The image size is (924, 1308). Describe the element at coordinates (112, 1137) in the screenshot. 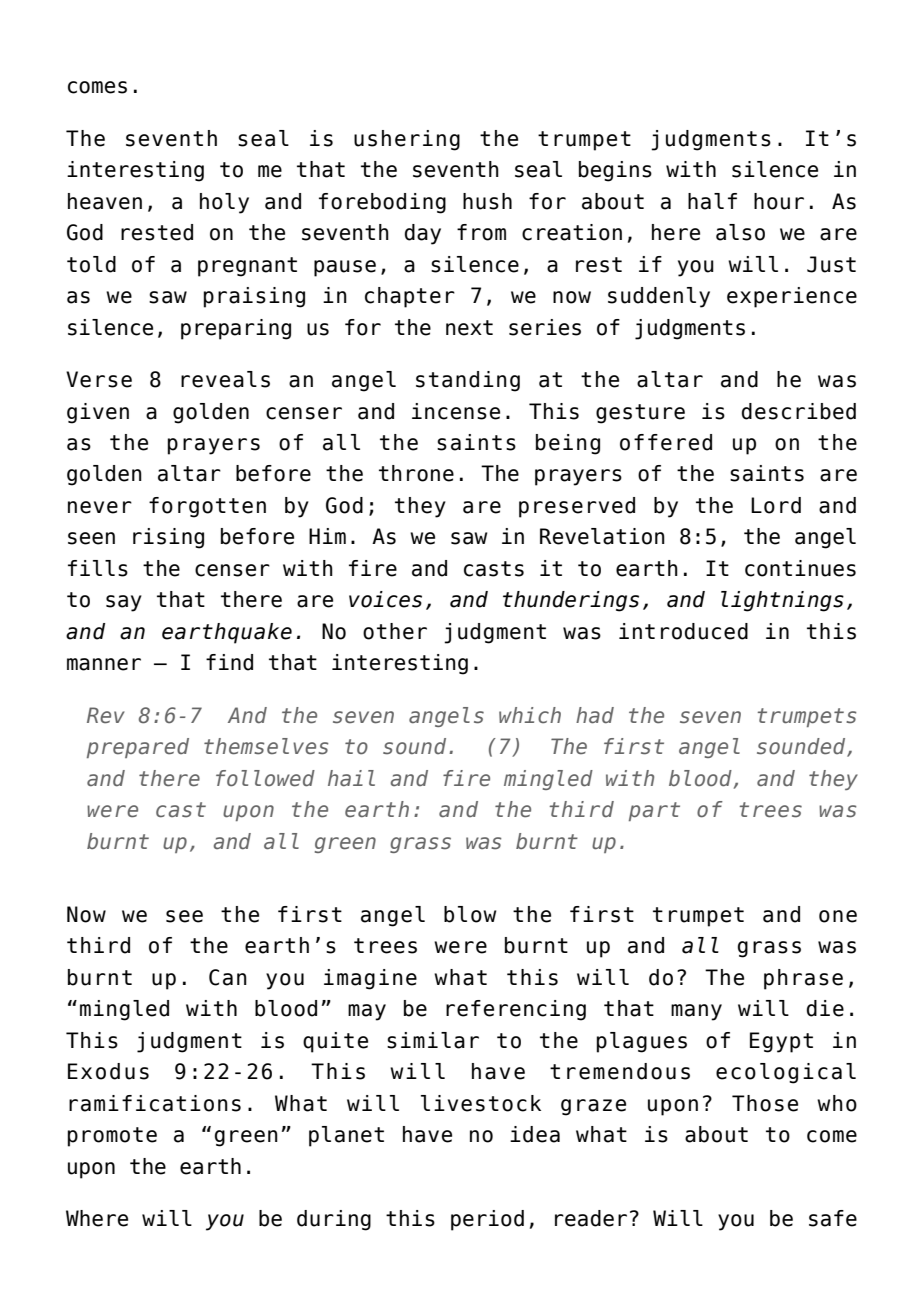

I see `promote` at that location.
